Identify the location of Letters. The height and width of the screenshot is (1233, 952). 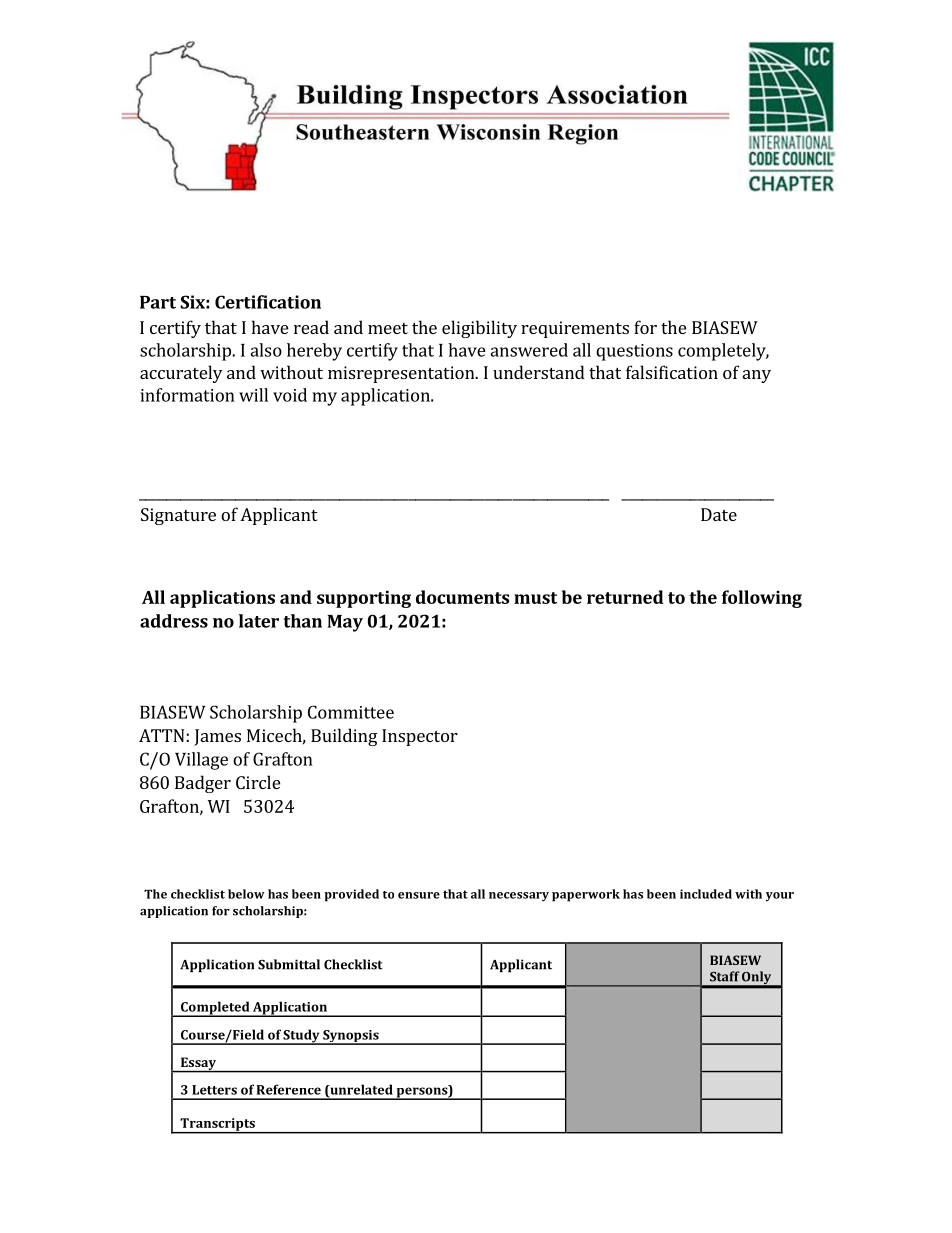
(214, 1090).
